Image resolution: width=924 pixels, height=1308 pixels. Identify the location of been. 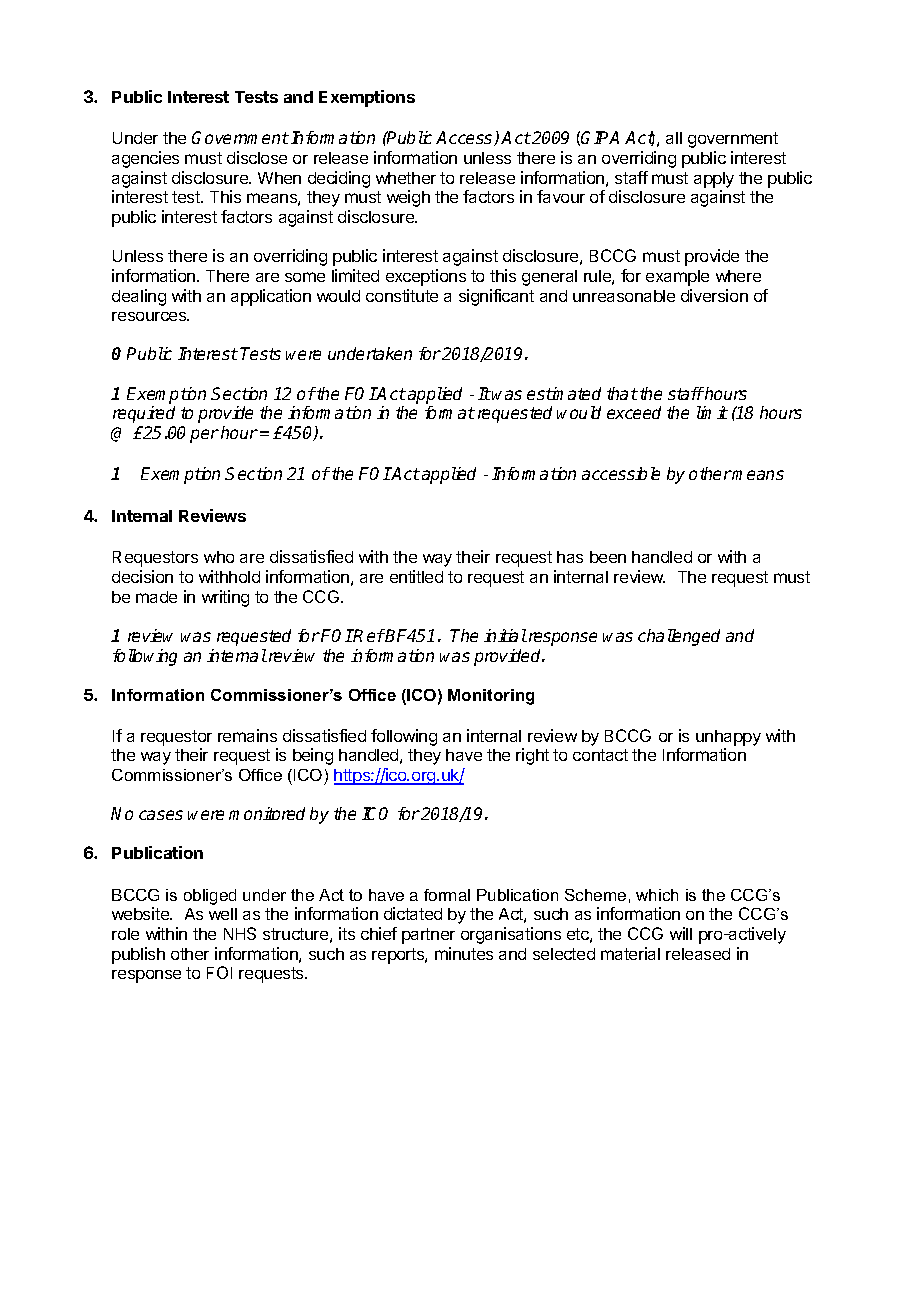
(608, 557).
